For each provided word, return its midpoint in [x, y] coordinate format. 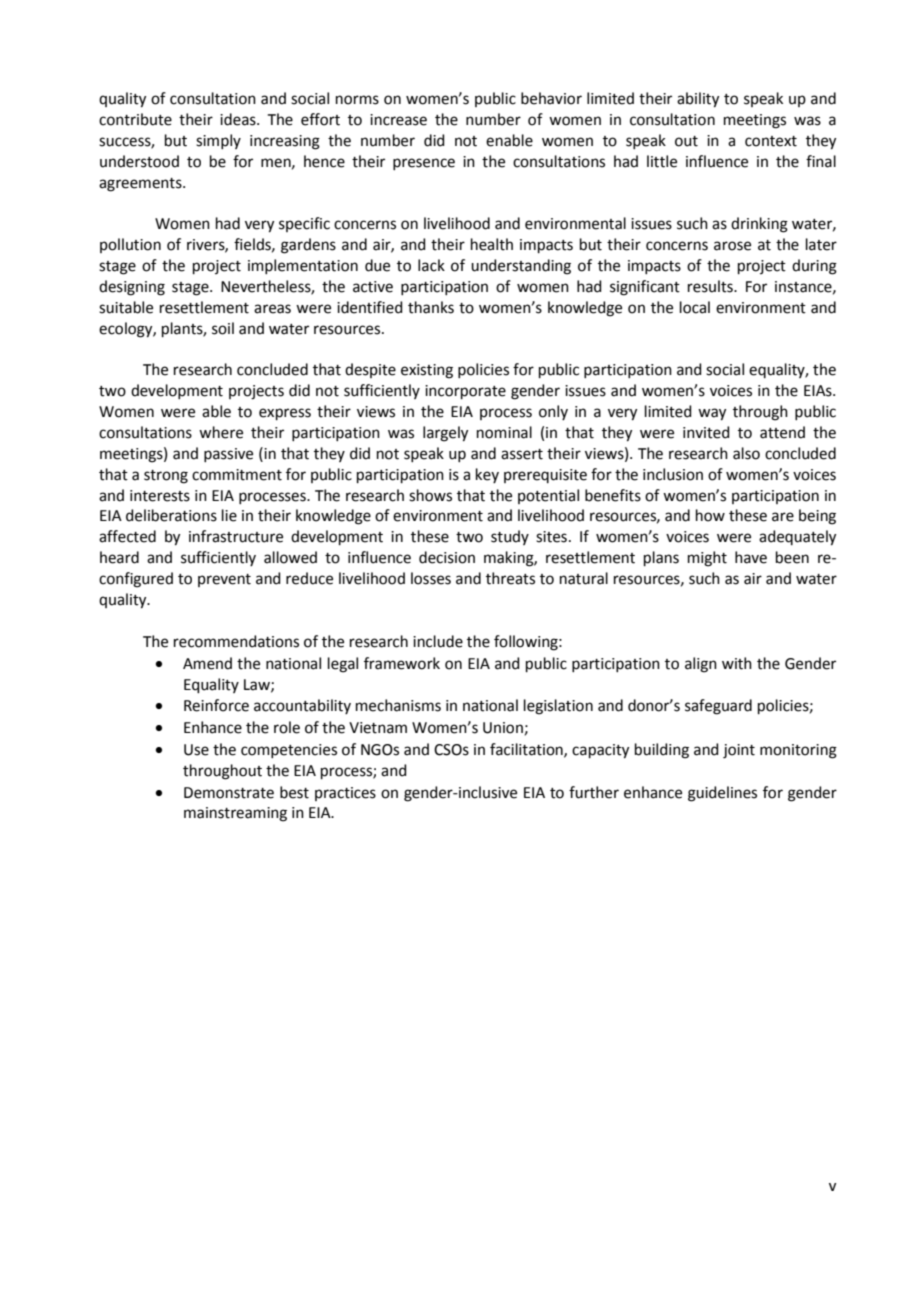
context [771, 141]
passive [228, 455]
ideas [239, 119]
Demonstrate [229, 793]
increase [398, 120]
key [487, 475]
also [746, 453]
